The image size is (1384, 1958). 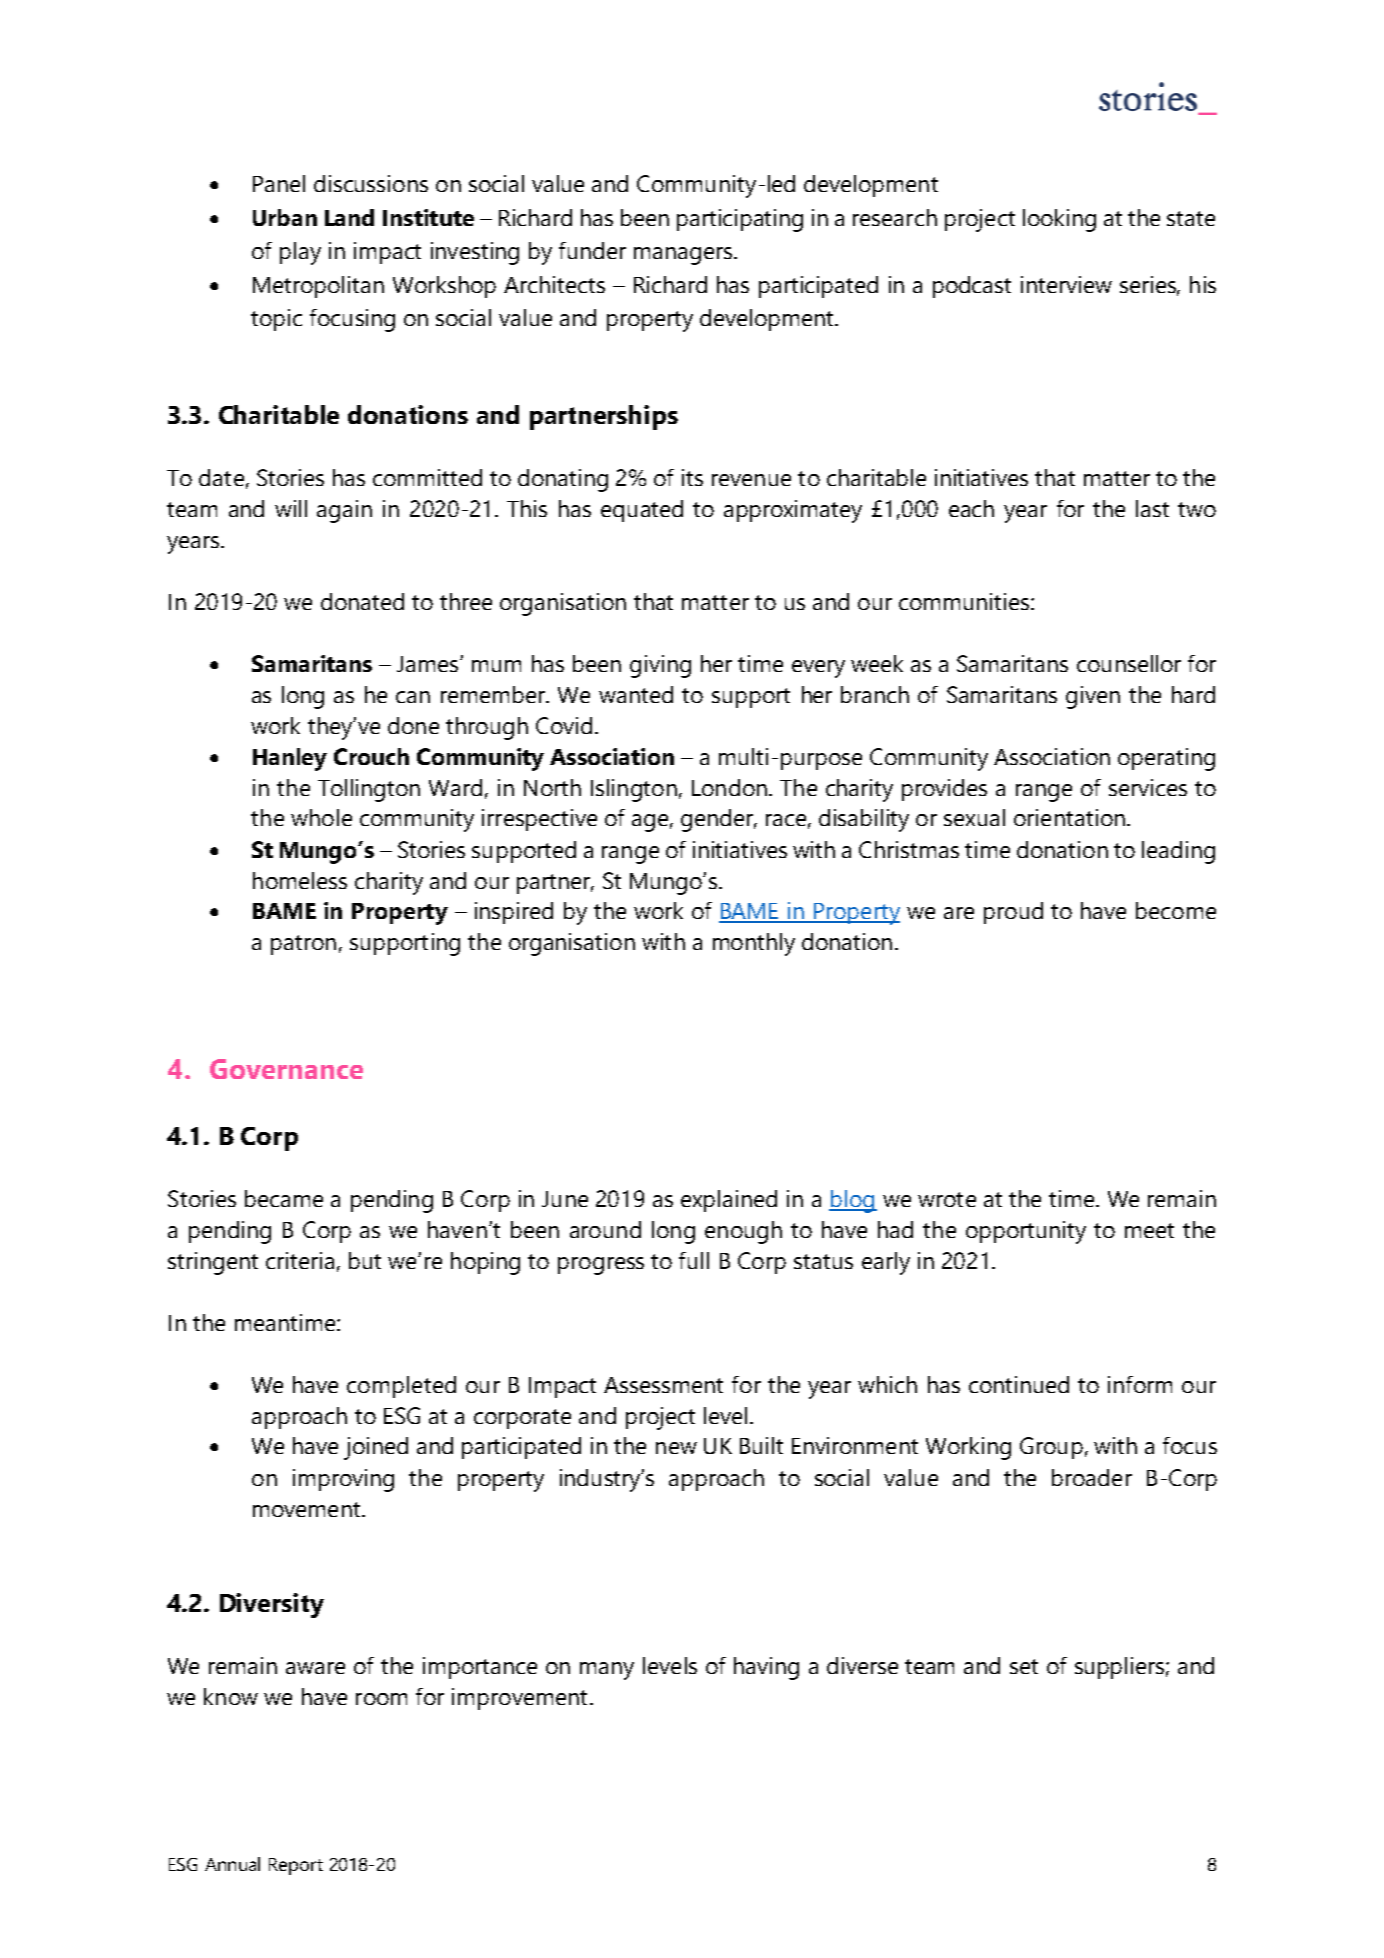 What do you see at coordinates (296, 1866) in the screenshot?
I see `Report` at bounding box center [296, 1866].
